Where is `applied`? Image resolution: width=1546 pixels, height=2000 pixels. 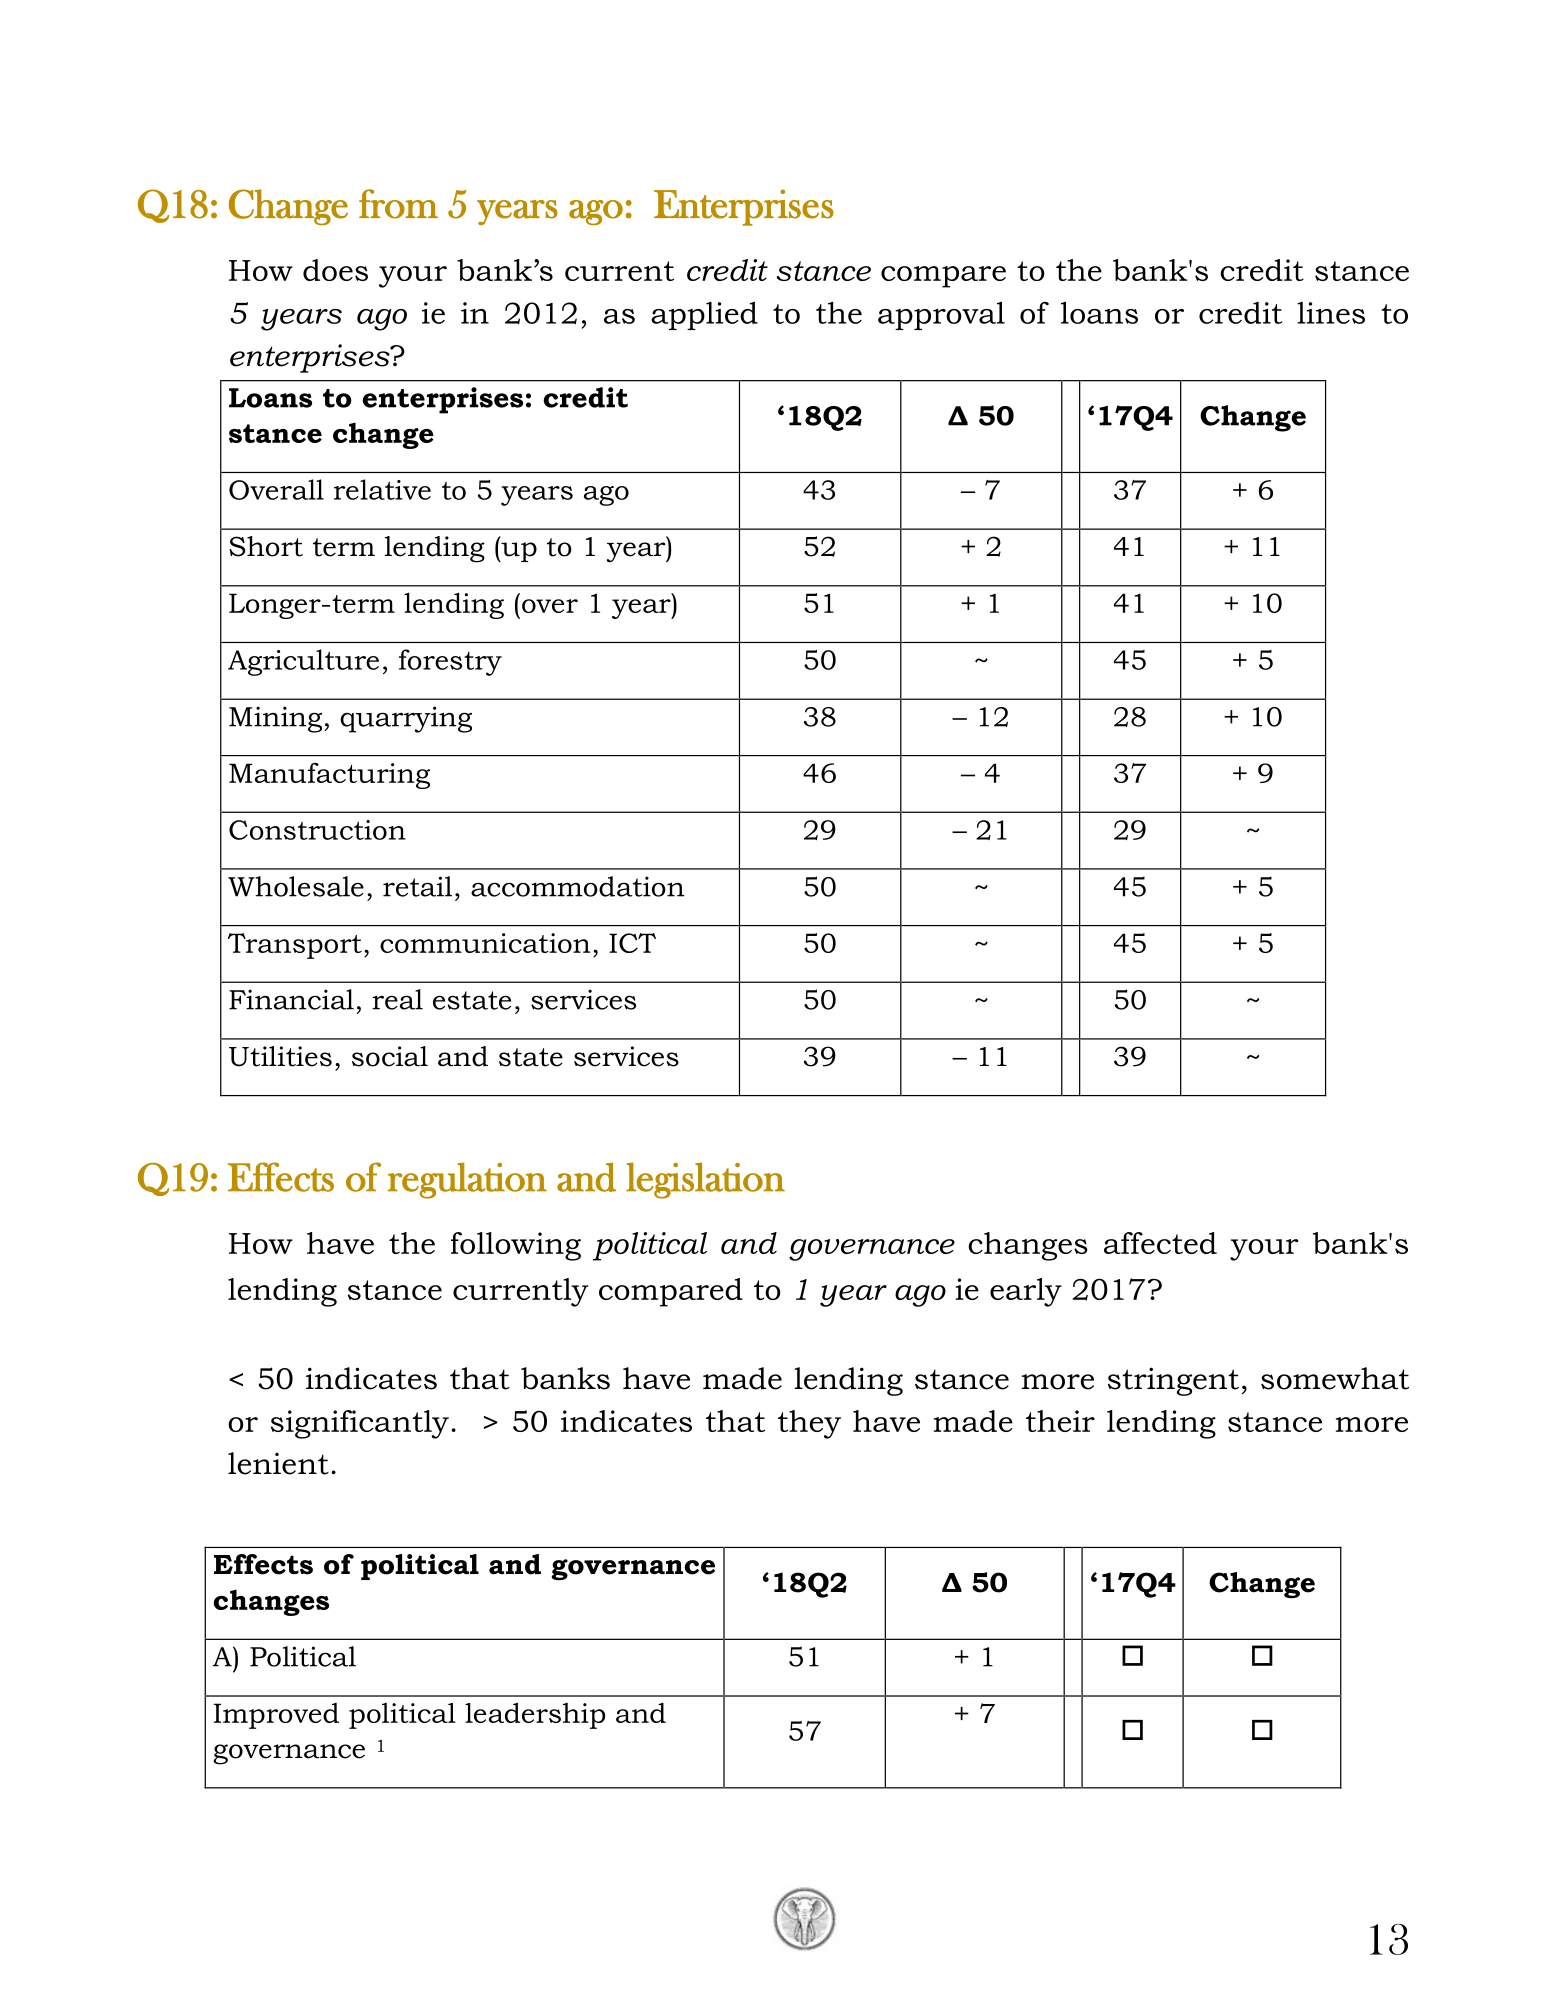 applied is located at coordinates (704, 316).
